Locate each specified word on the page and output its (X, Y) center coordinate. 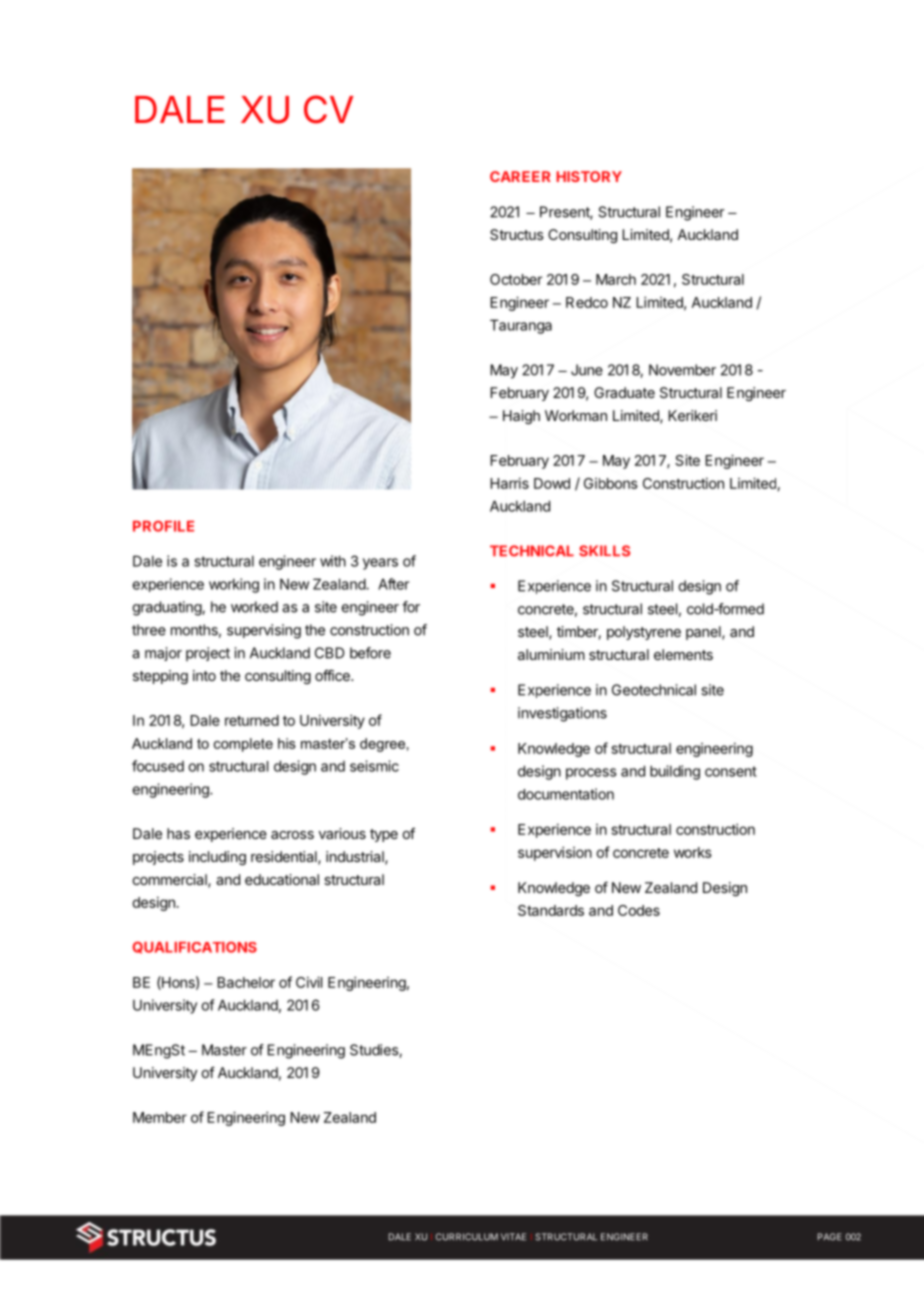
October (516, 279)
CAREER (520, 176)
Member (160, 1117)
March (616, 279)
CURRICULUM (467, 1237)
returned (252, 720)
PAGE (830, 1237)
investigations (562, 714)
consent (731, 771)
